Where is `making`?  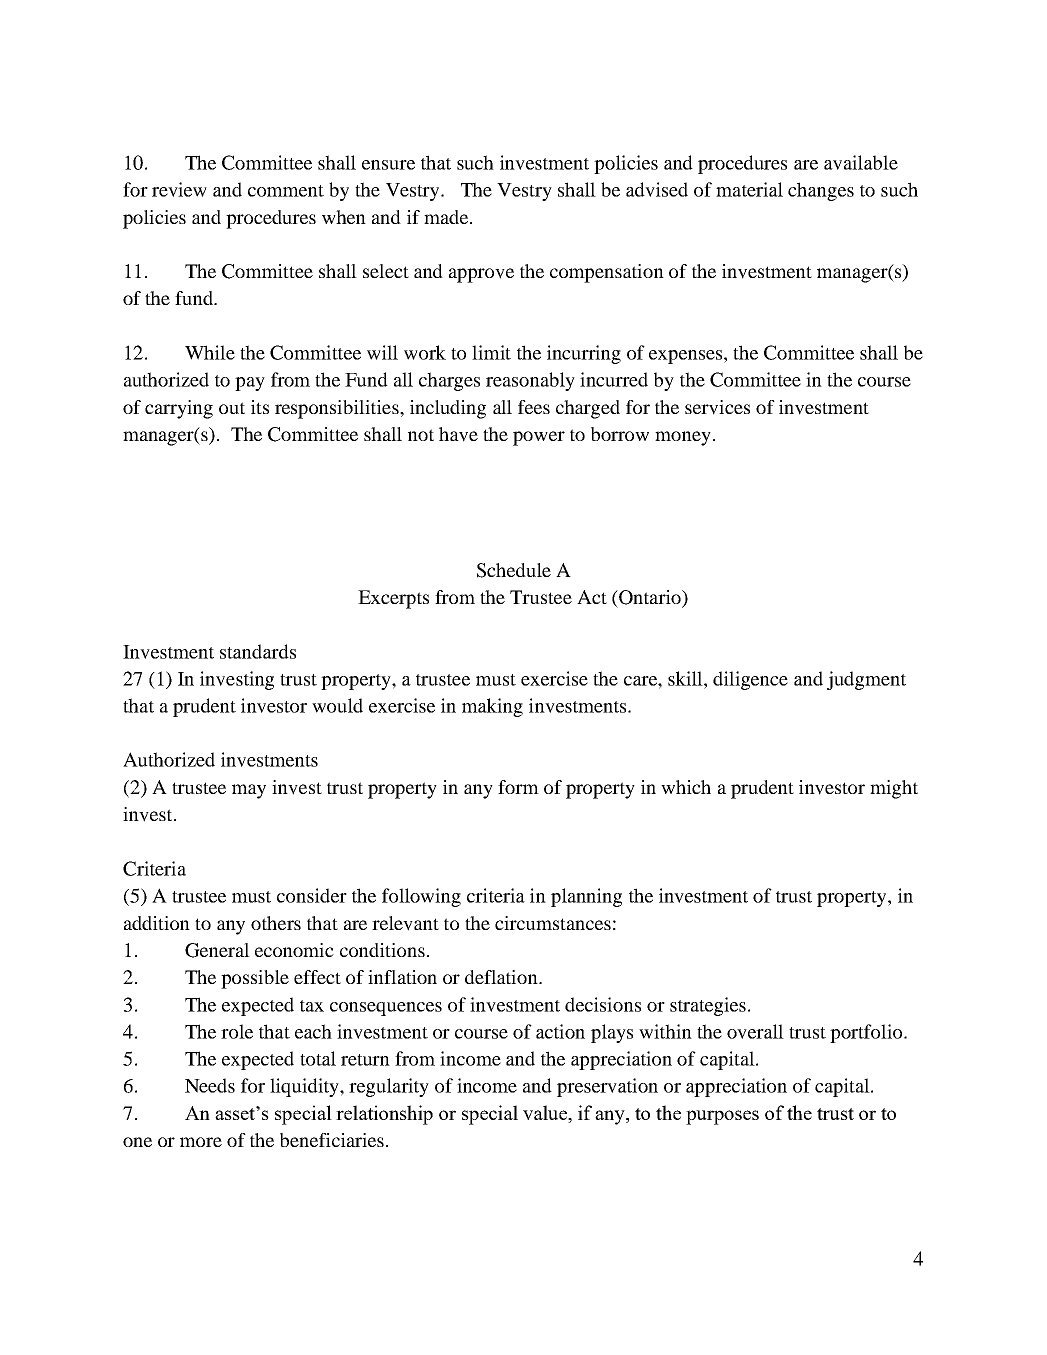
making is located at coordinates (492, 707).
